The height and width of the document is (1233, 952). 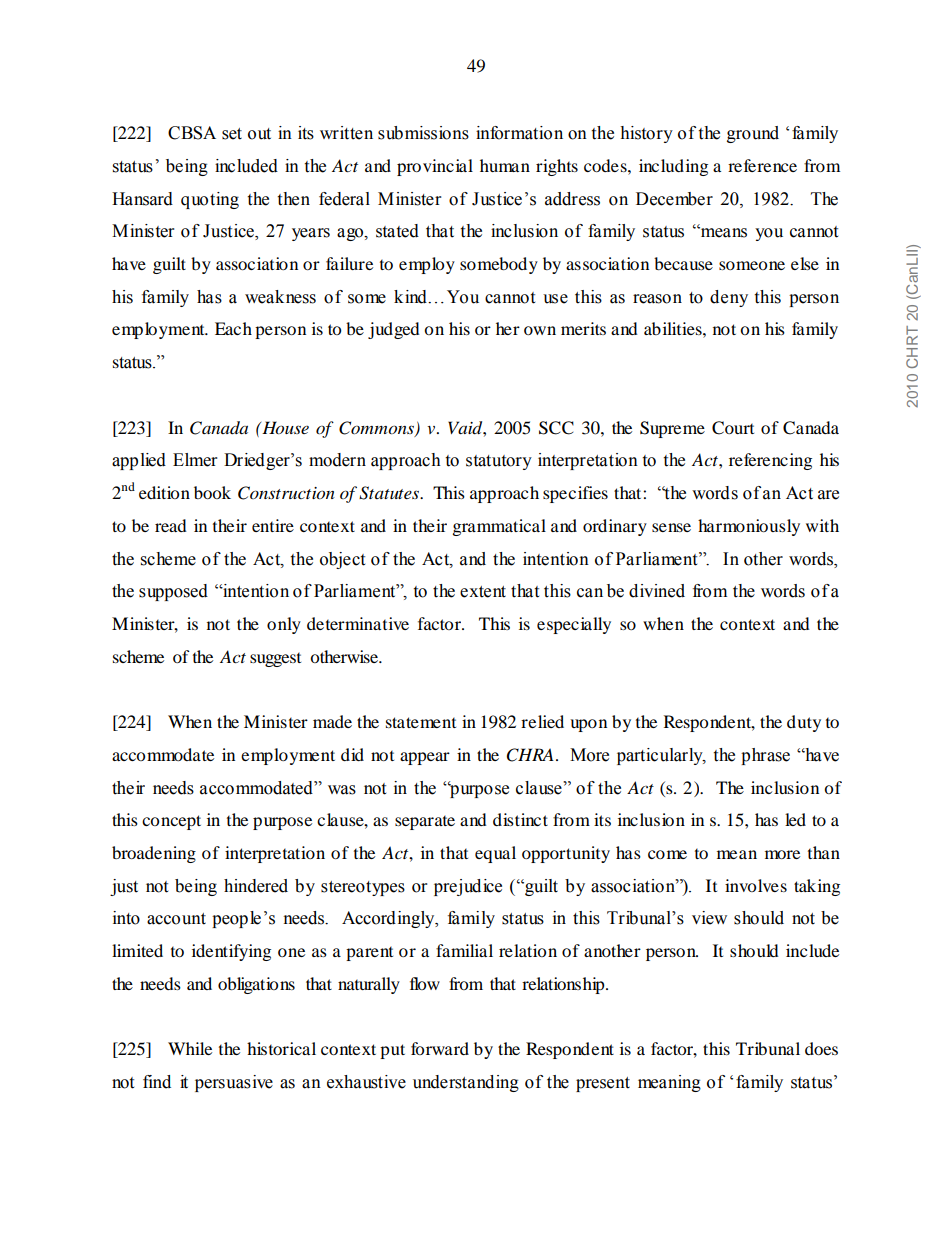 I want to click on human, so click(x=505, y=165).
